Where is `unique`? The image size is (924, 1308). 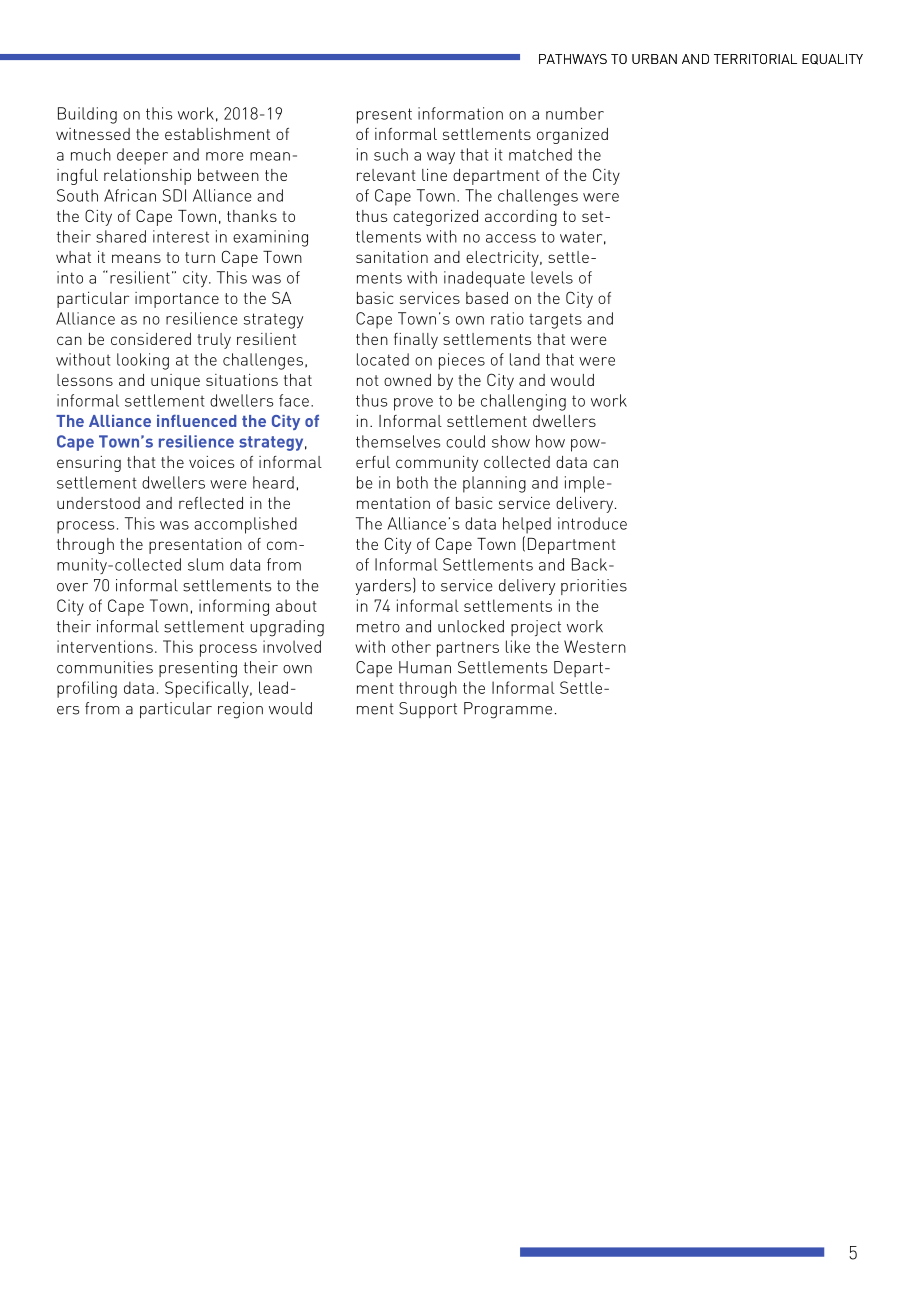
unique is located at coordinates (175, 382).
